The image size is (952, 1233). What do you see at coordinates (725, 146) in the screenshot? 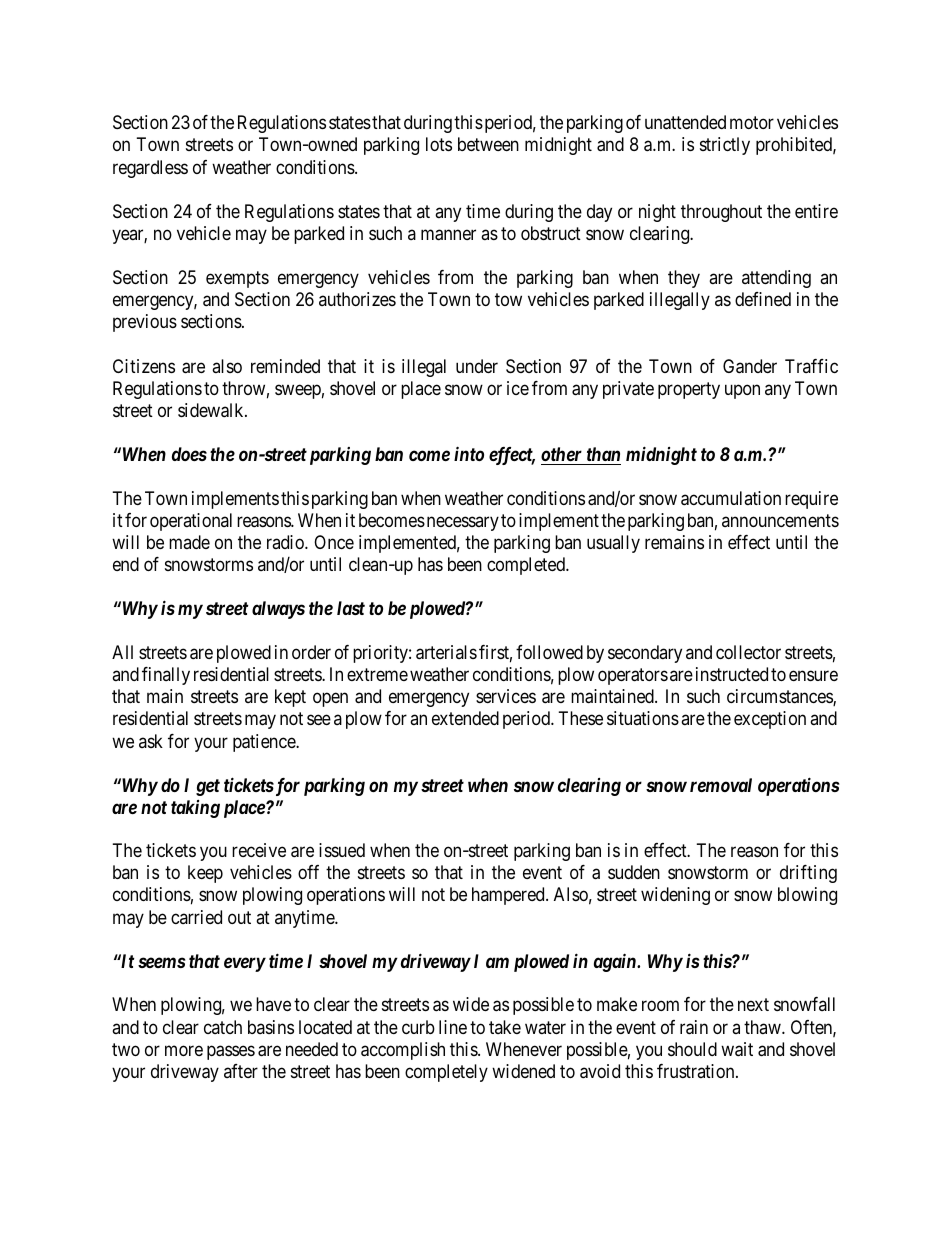
I see `strictly` at bounding box center [725, 146].
